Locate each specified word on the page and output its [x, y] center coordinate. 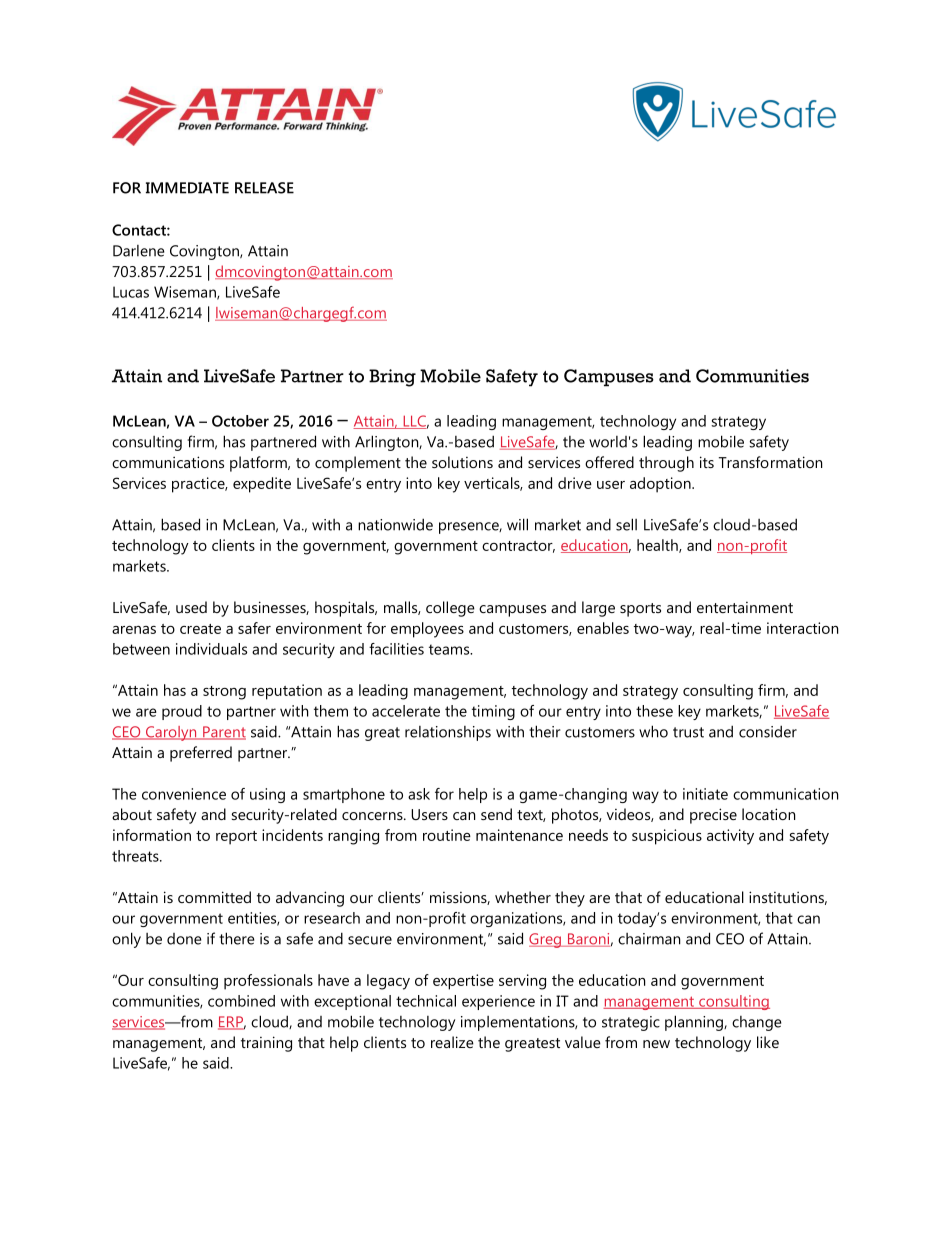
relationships [448, 733]
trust [688, 732]
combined [241, 1001]
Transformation [770, 462]
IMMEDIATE [187, 188]
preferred [201, 754]
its [707, 462]
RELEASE [264, 188]
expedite [262, 485]
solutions [462, 462]
